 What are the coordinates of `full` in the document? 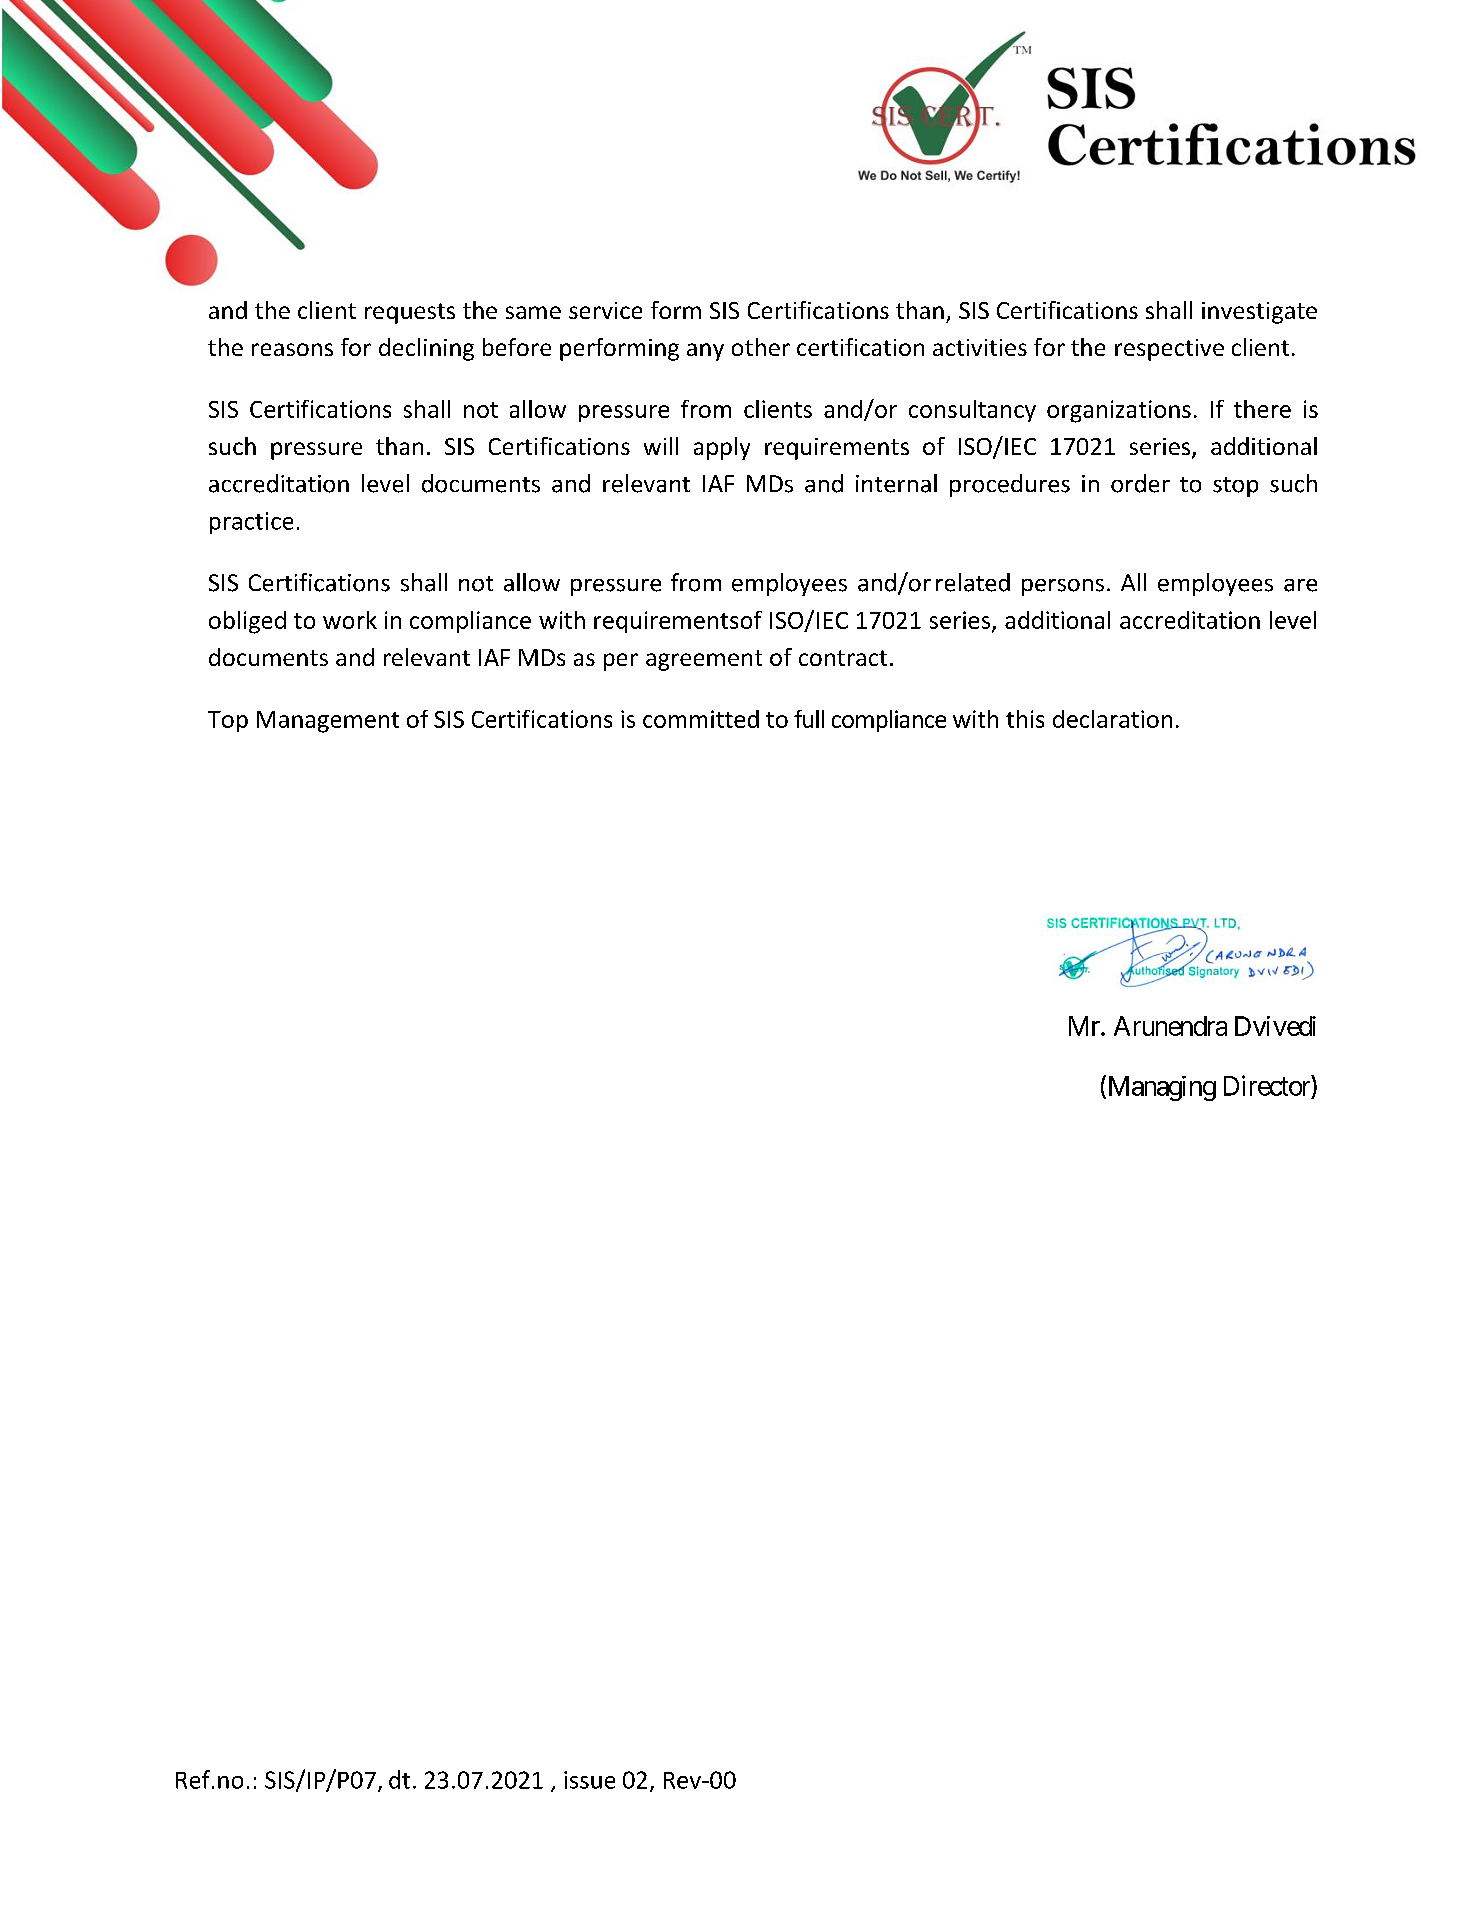 It's located at (809, 719).
